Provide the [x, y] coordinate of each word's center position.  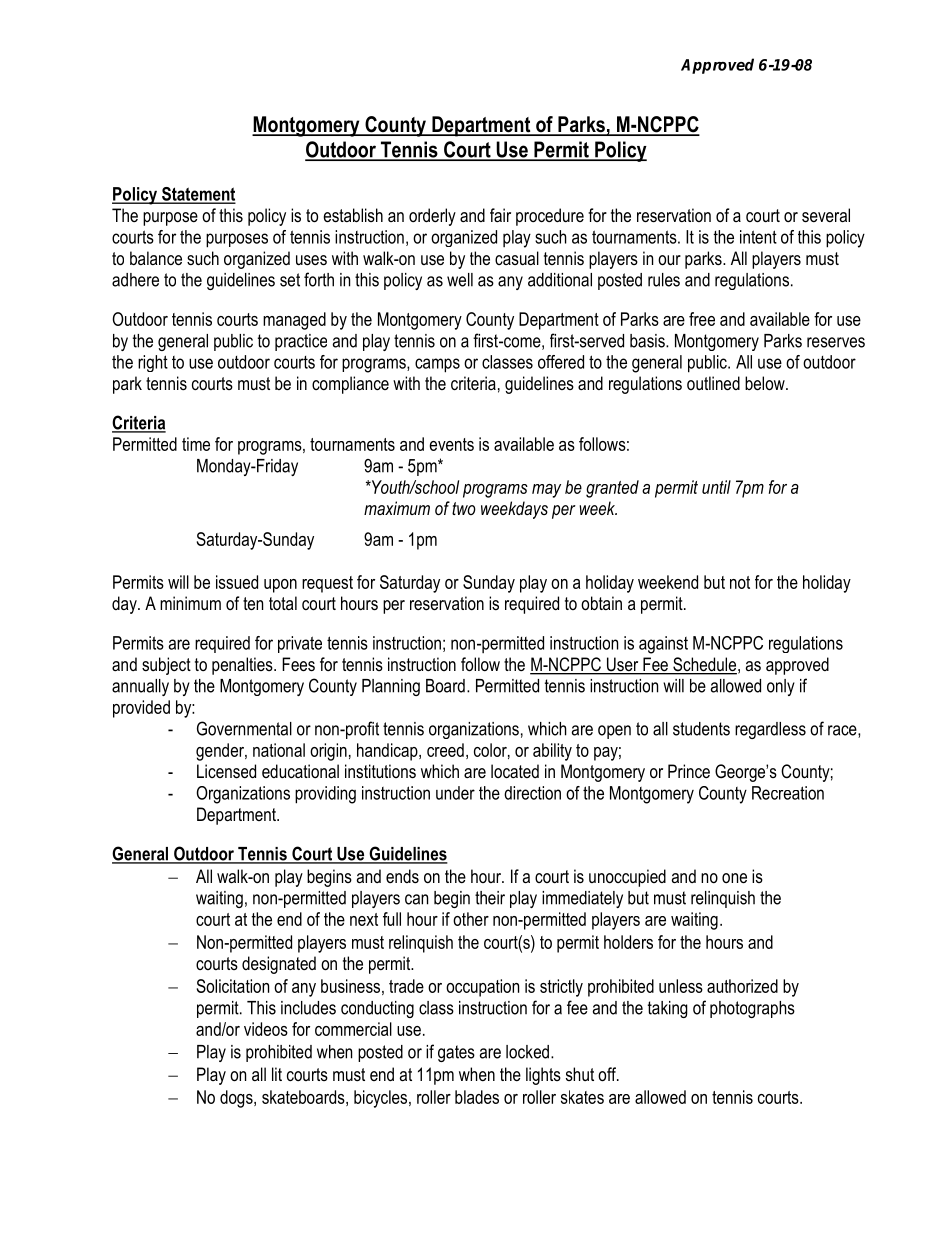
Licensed [226, 771]
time [196, 444]
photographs [752, 1009]
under [455, 793]
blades [477, 1097]
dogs [237, 1099]
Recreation [788, 793]
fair [500, 215]
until [716, 487]
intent [758, 237]
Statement [198, 195]
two [464, 508]
